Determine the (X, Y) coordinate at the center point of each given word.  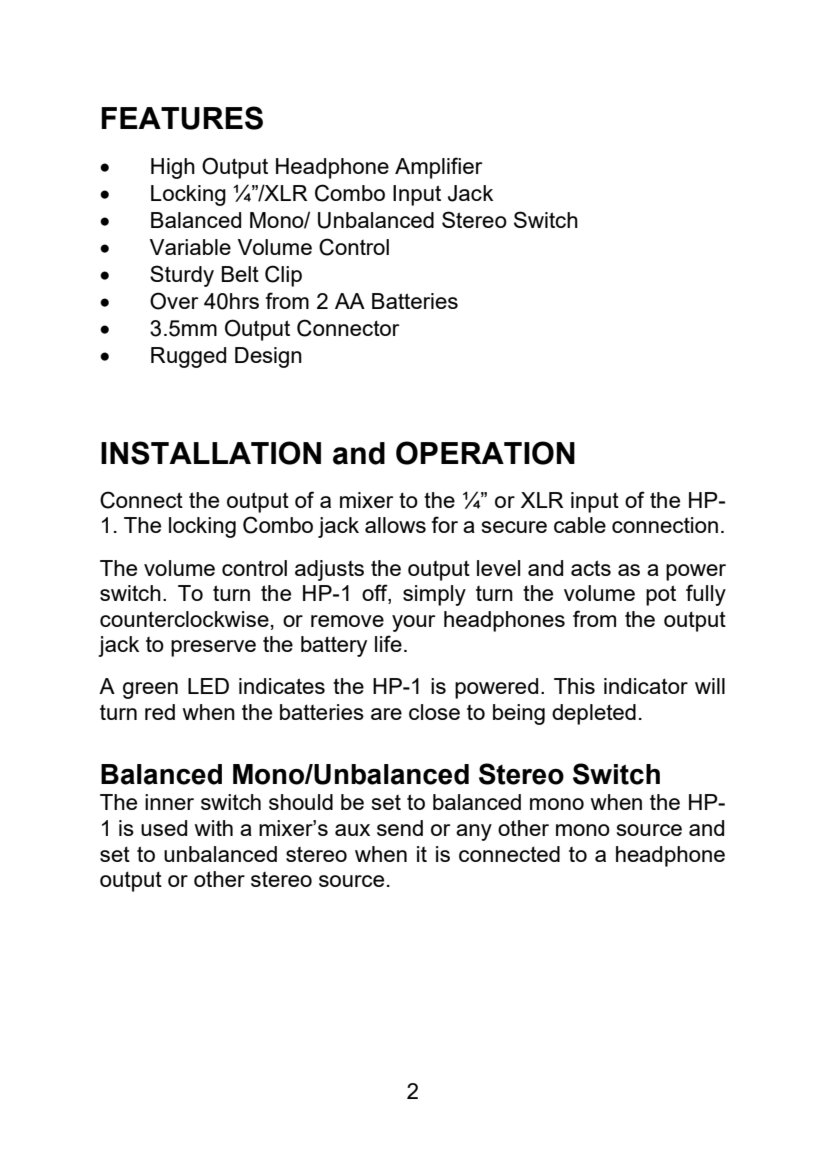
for (444, 524)
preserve (213, 648)
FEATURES (182, 118)
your (413, 623)
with (213, 828)
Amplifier (438, 168)
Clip (283, 276)
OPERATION (485, 453)
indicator (646, 686)
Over (174, 301)
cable (580, 525)
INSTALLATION (211, 453)
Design (268, 357)
